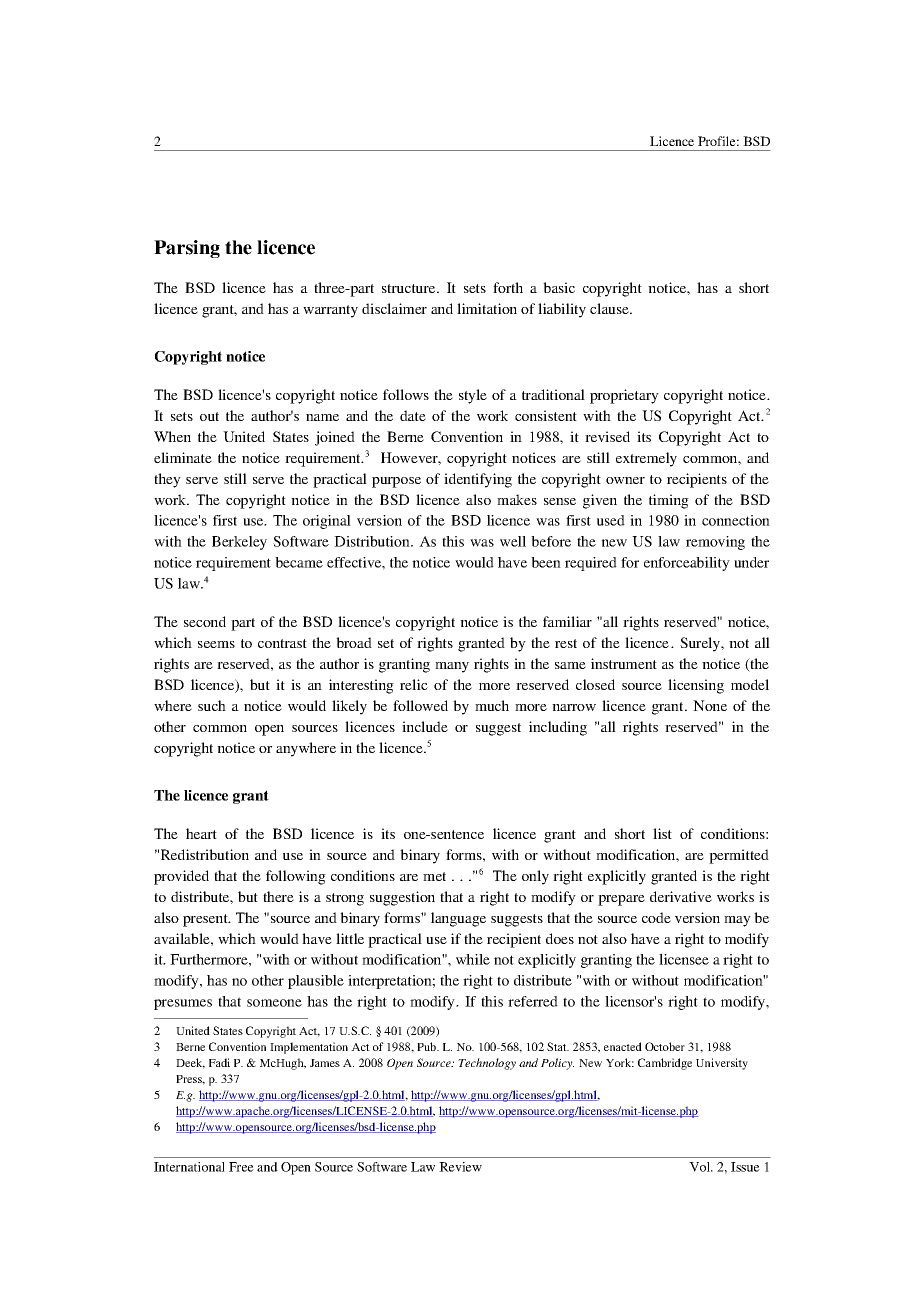 This page has height=1308, width=924. What do you see at coordinates (241, 1167) in the page?
I see `Free` at bounding box center [241, 1167].
